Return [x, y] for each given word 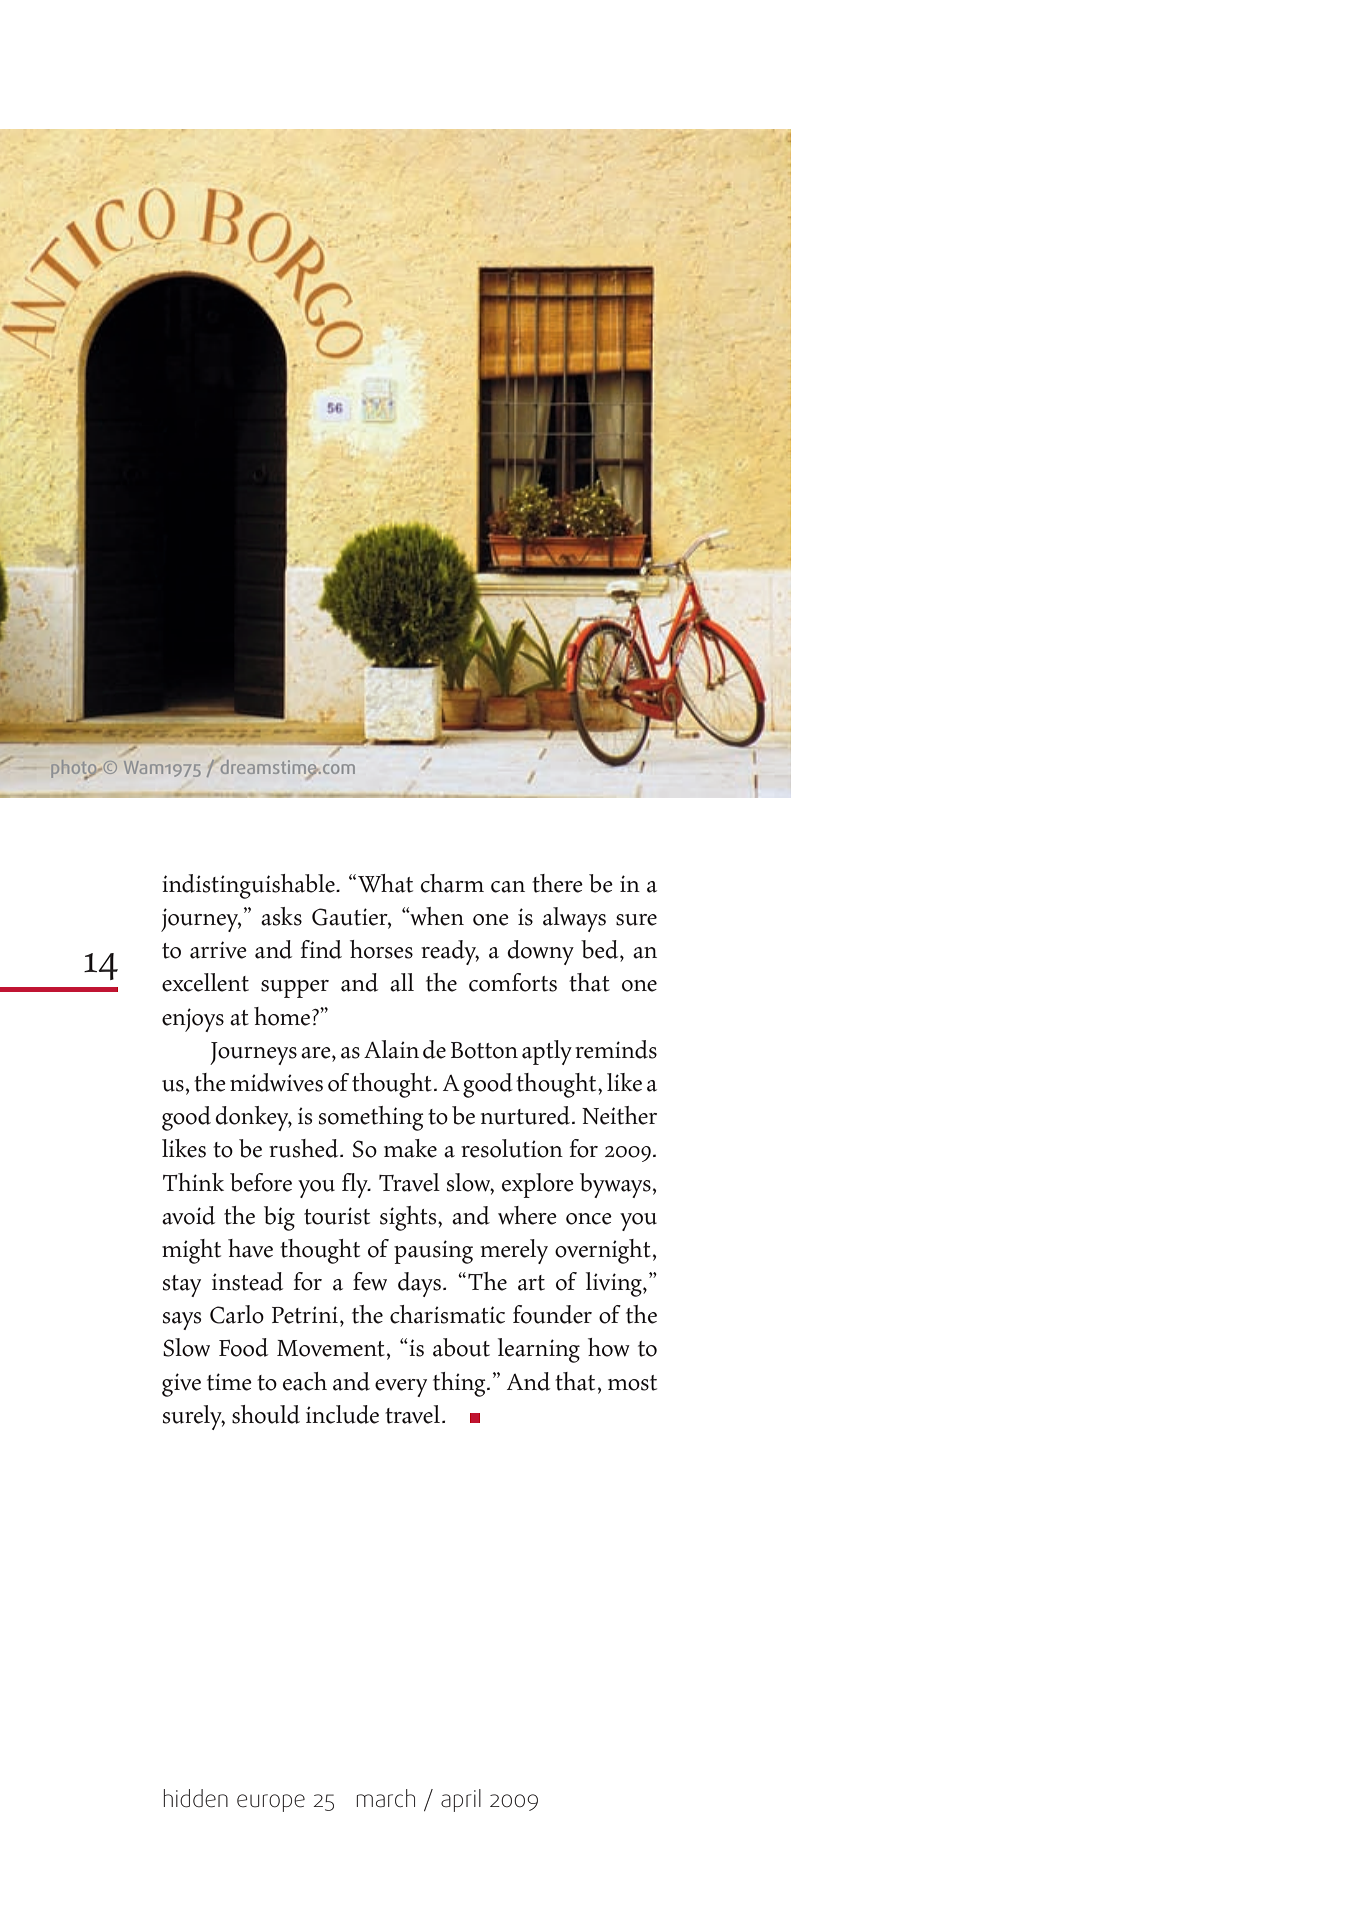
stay [182, 1286]
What [385, 883]
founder [552, 1314]
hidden [196, 1798]
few [370, 1281]
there [557, 883]
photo [74, 769]
